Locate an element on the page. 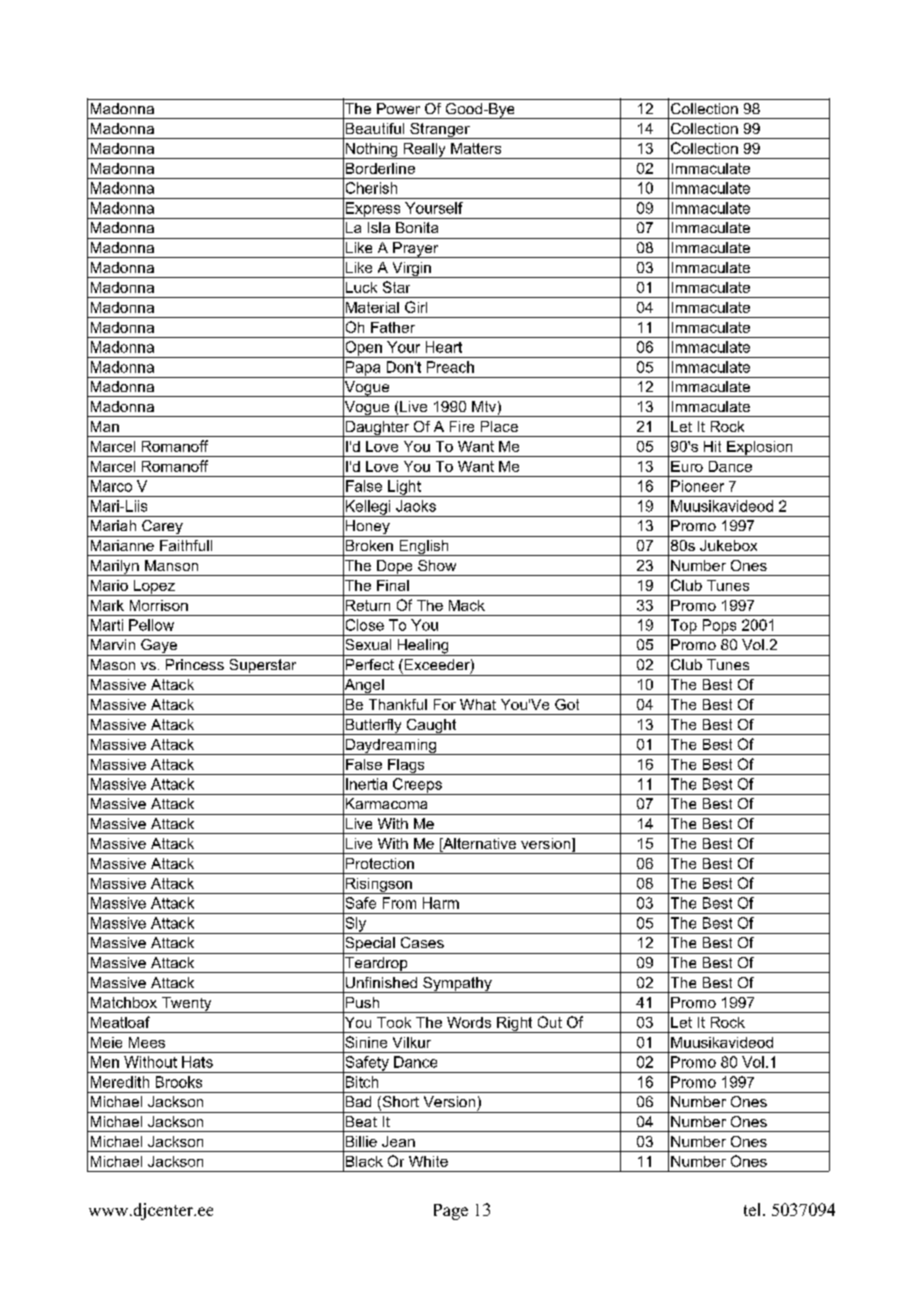  White is located at coordinates (428, 1161).
